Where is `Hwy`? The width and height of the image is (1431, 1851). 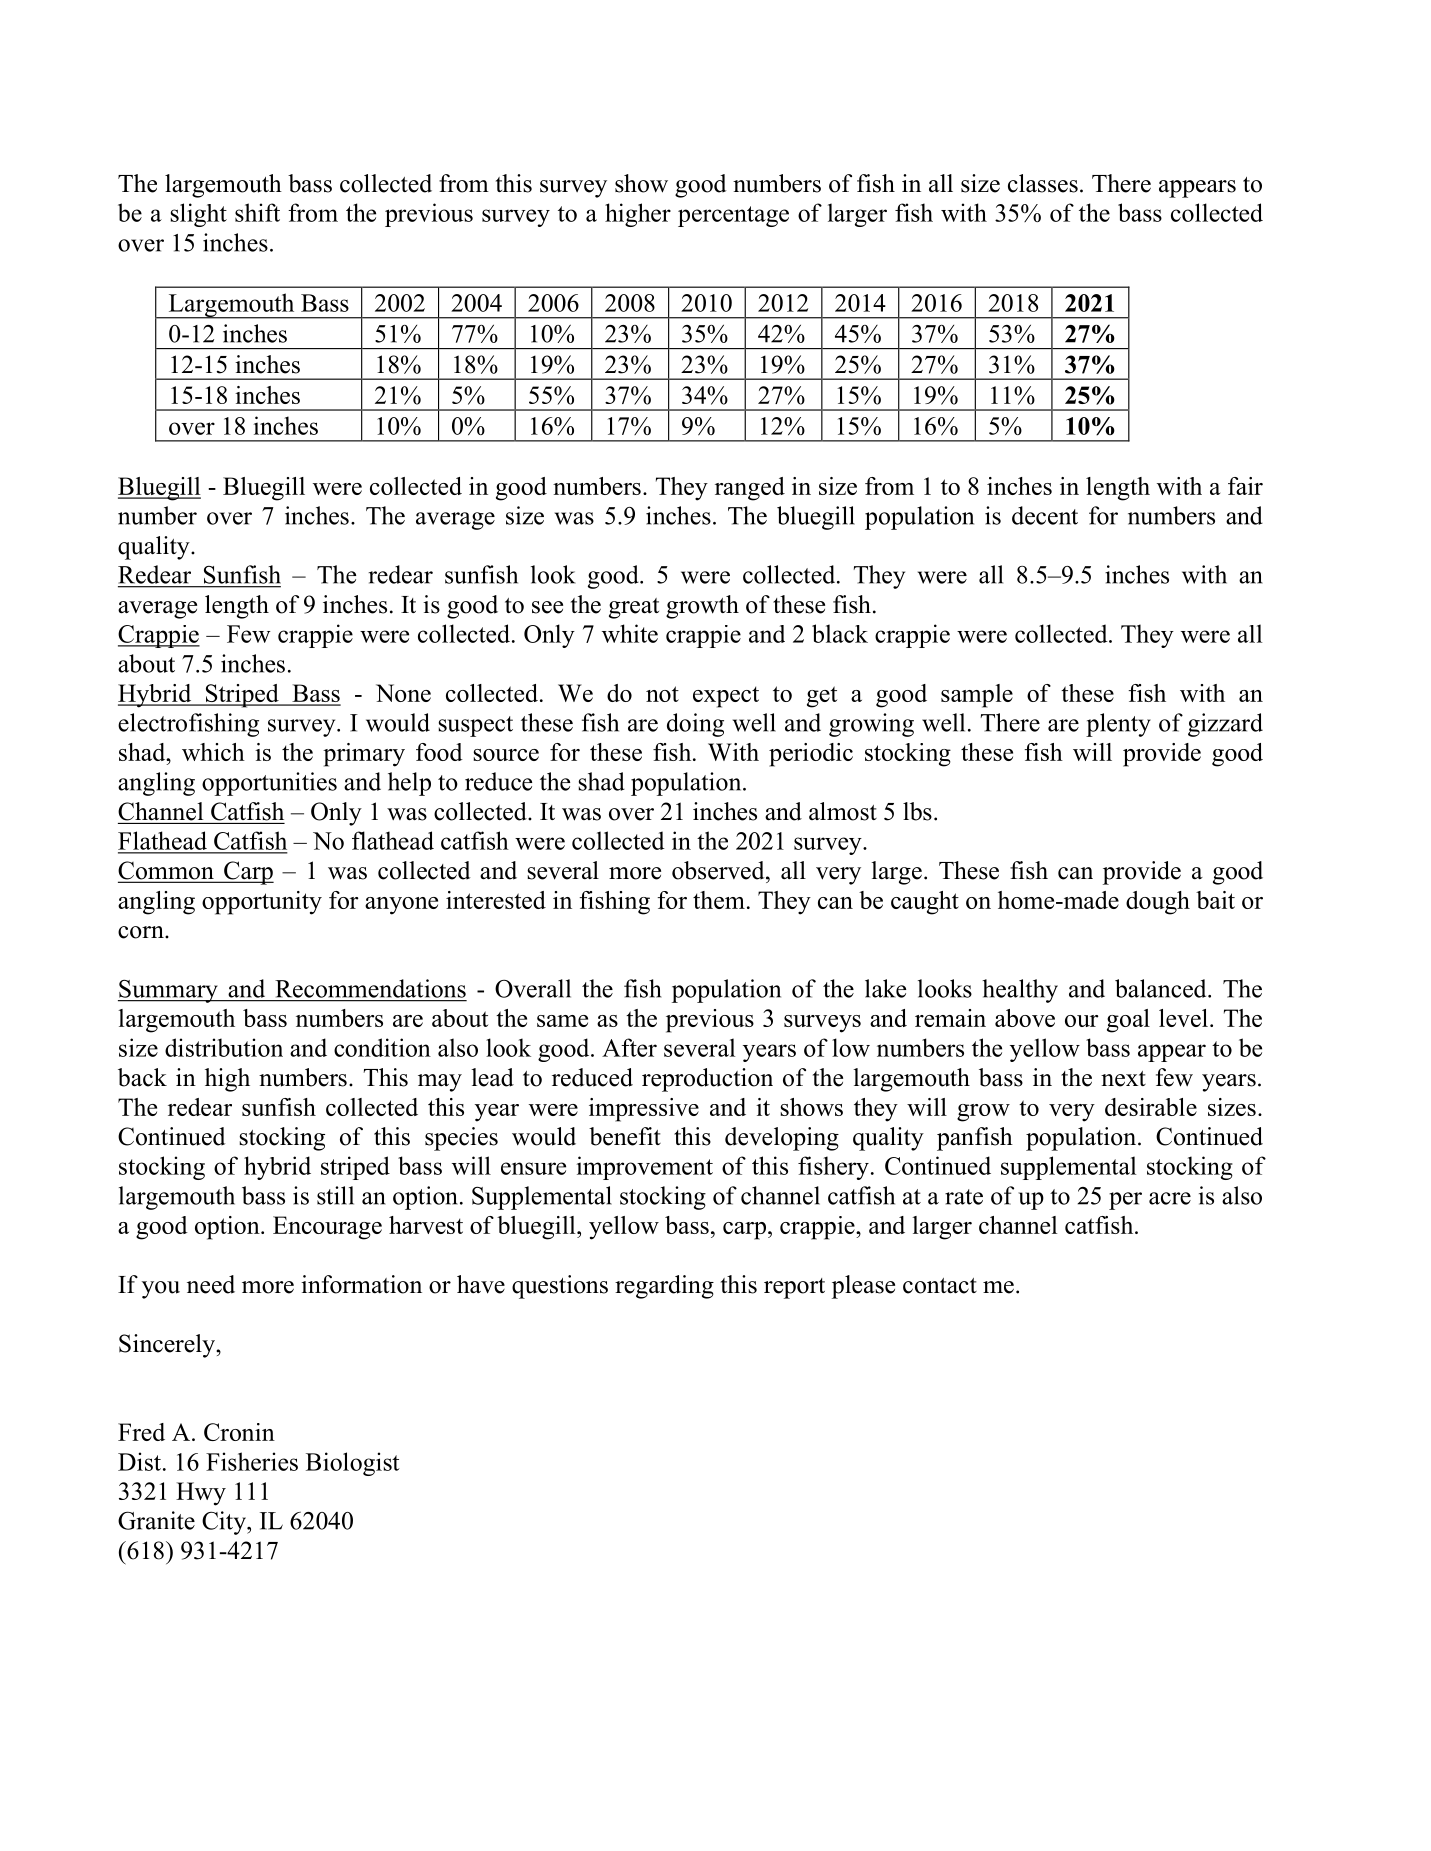
Hwy is located at coordinates (201, 1494).
